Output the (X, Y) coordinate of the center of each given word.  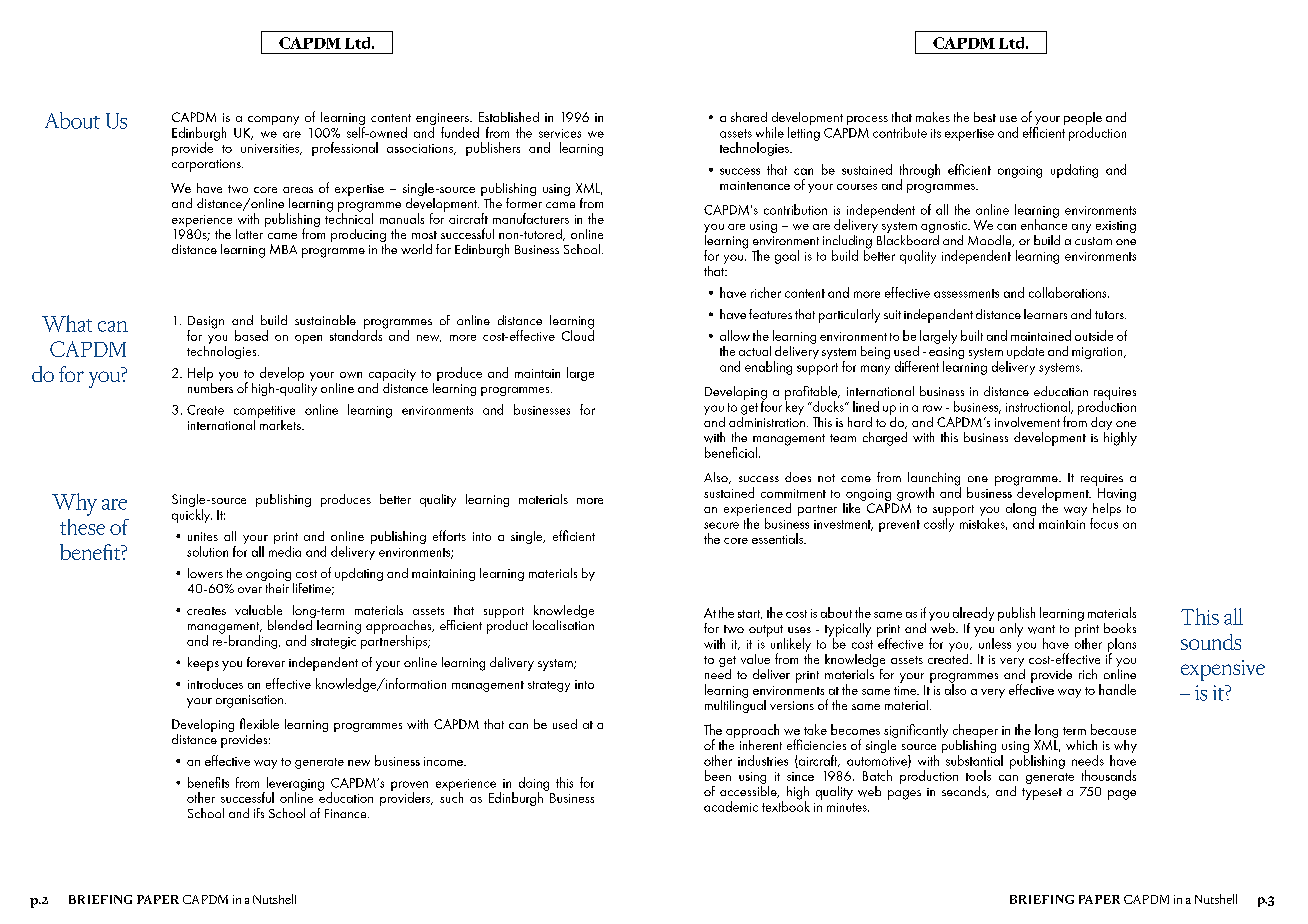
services (560, 133)
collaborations (1069, 292)
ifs (259, 813)
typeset (1042, 794)
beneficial (732, 452)
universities (271, 149)
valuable (258, 610)
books (1120, 628)
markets (280, 423)
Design (206, 323)
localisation (563, 623)
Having (1117, 494)
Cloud (578, 334)
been (718, 775)
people (1083, 120)
